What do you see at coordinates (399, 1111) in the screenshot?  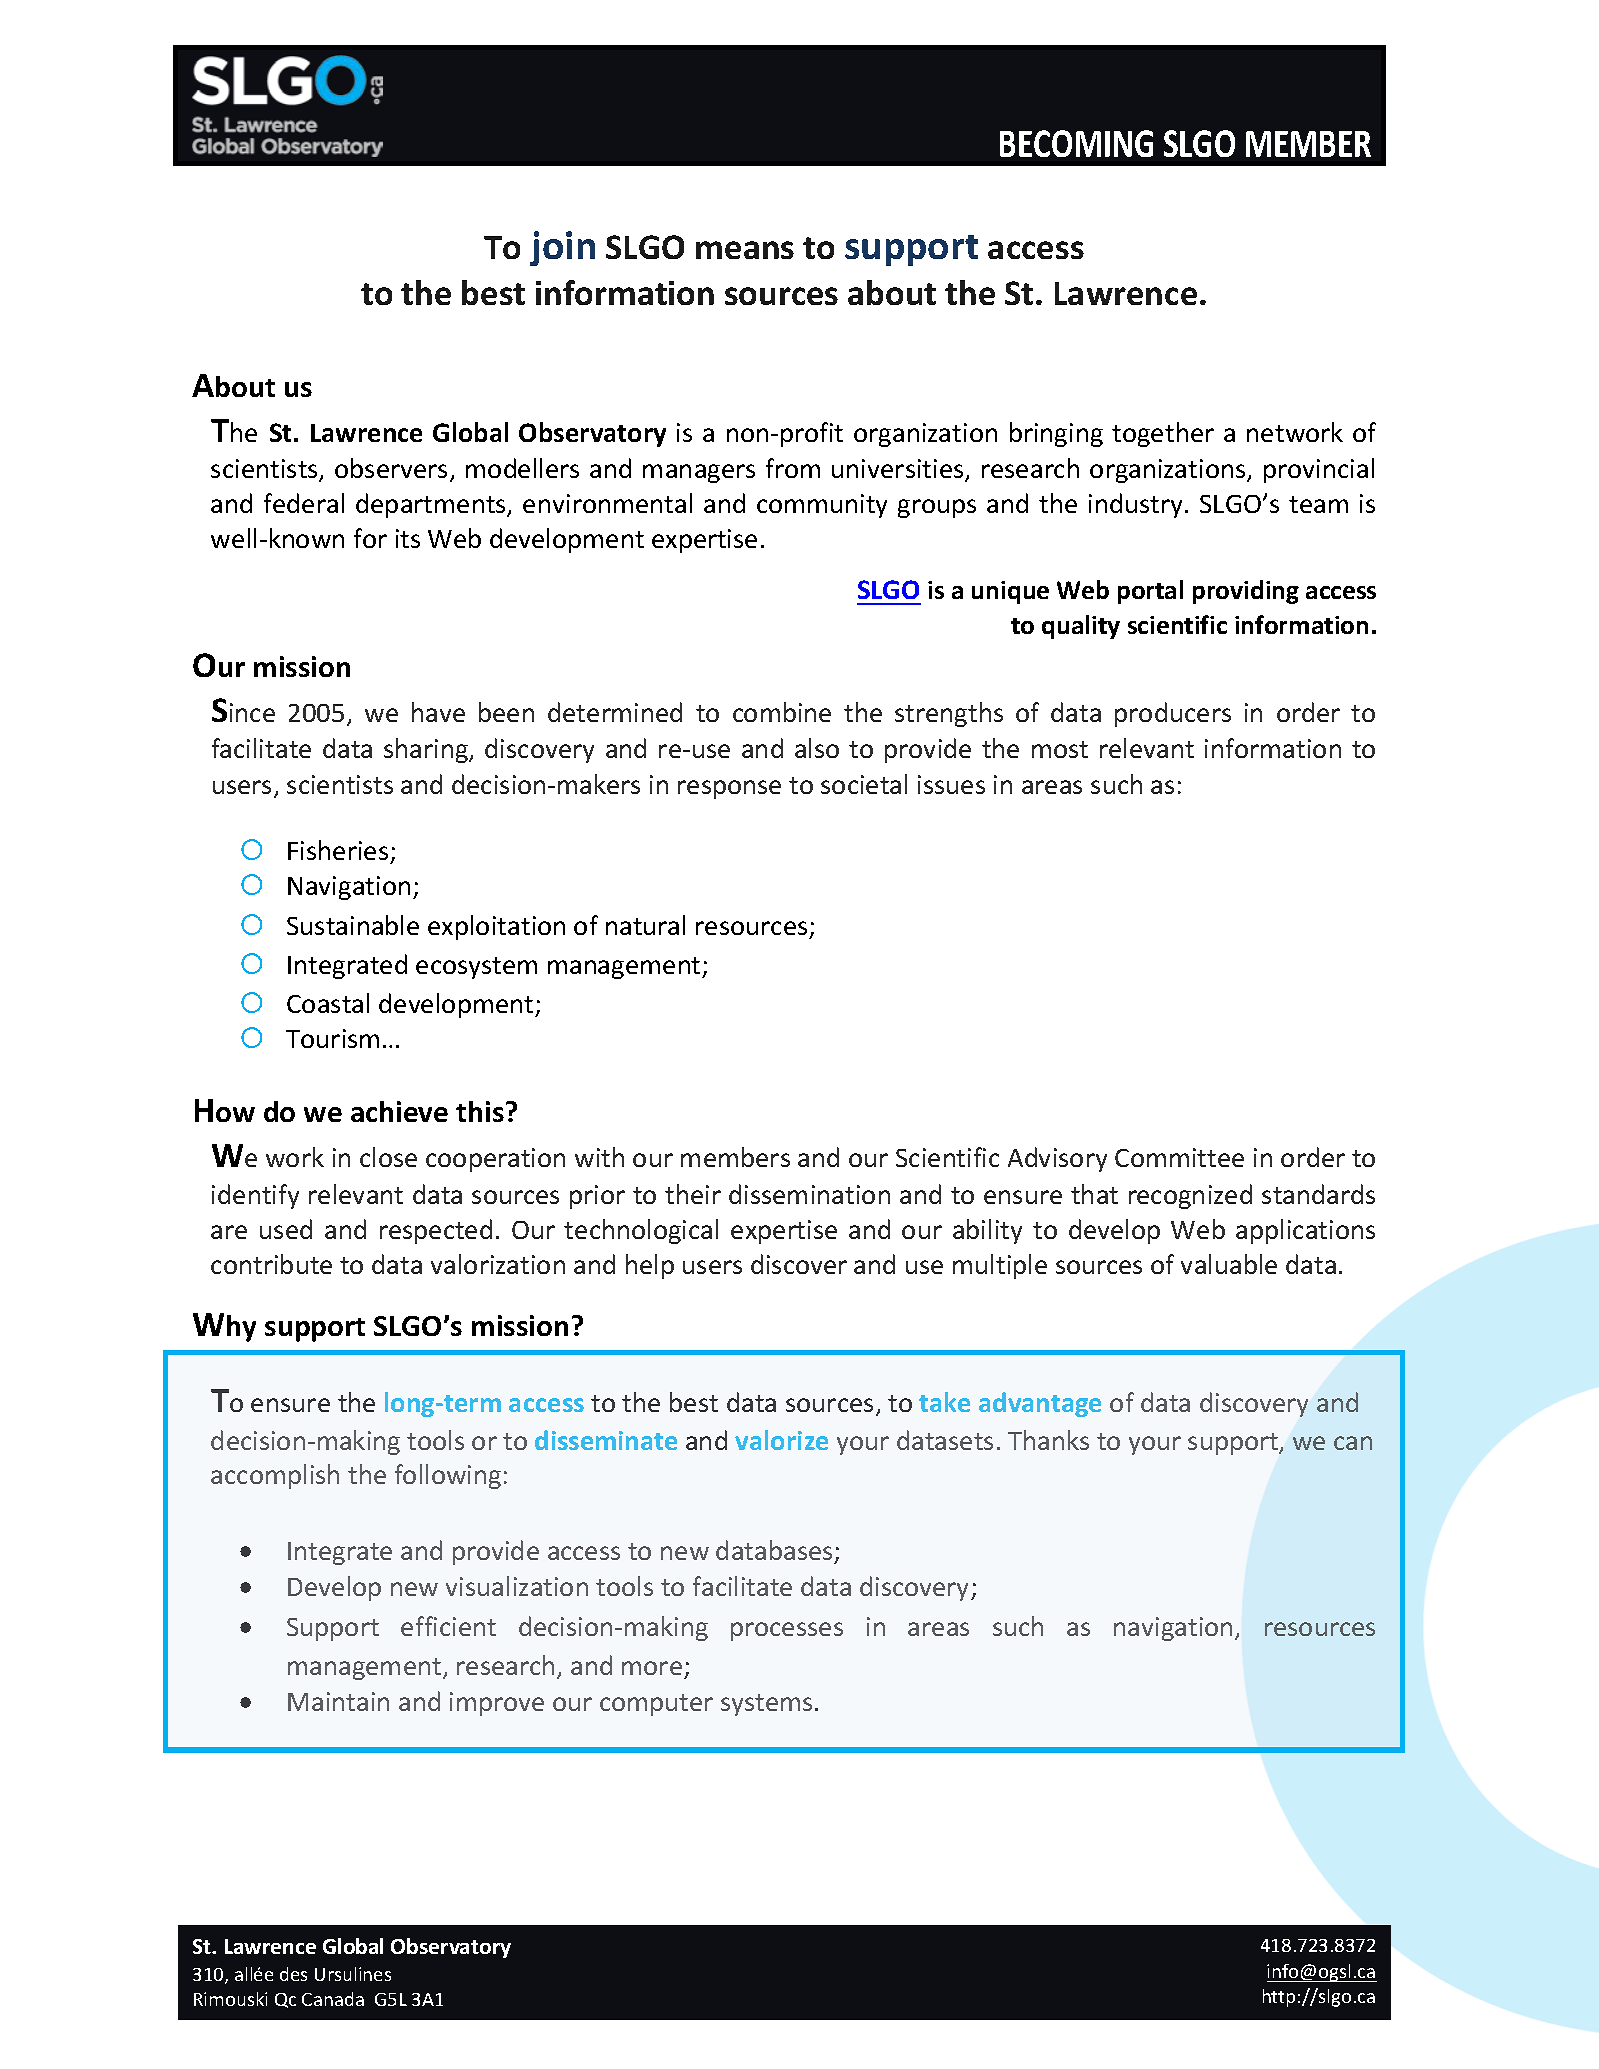 I see `achieve` at bounding box center [399, 1111].
